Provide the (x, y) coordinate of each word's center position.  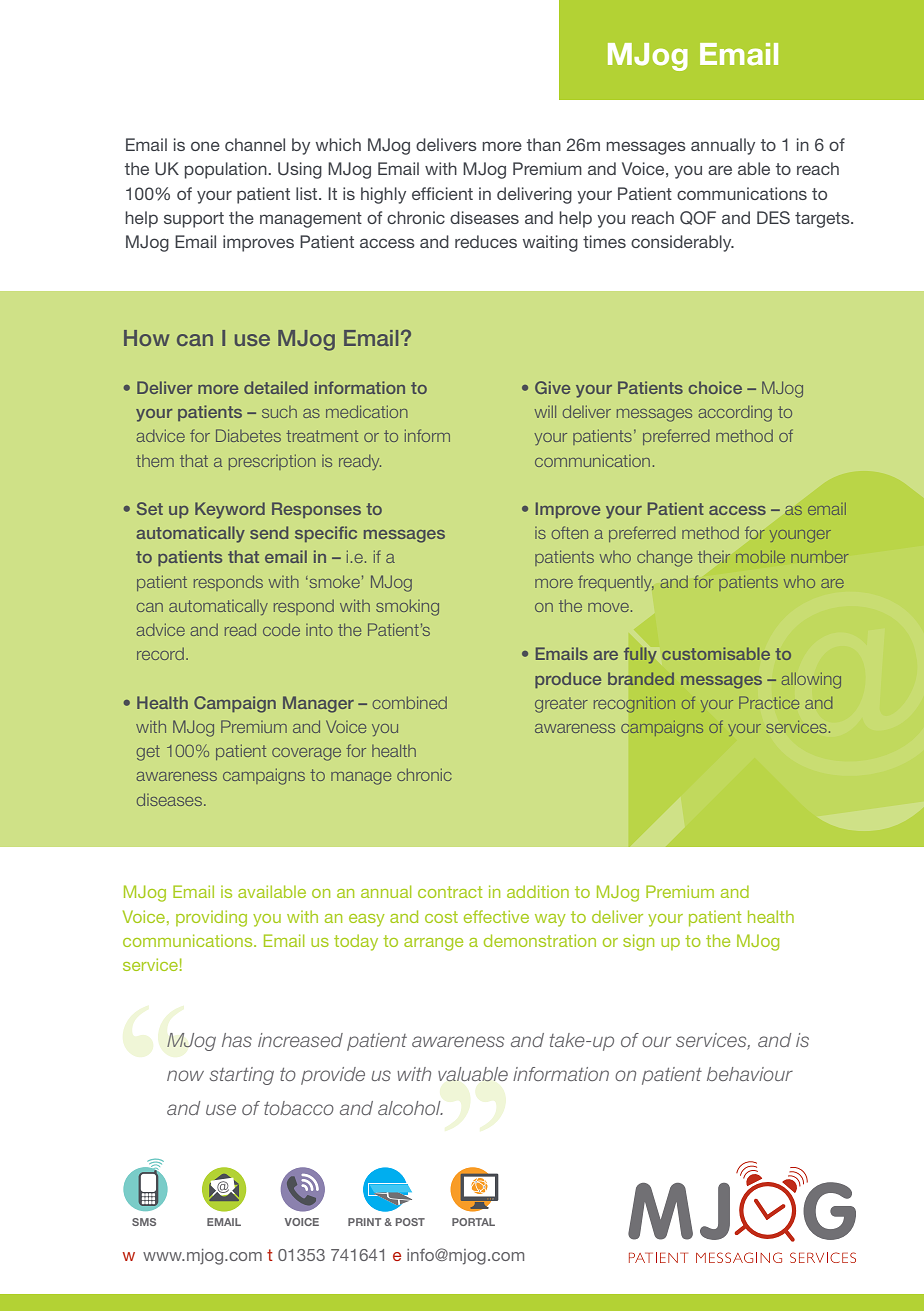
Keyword (230, 510)
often (570, 532)
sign (638, 942)
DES (773, 217)
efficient (442, 193)
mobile (760, 557)
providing (211, 918)
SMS (144, 1222)
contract (450, 892)
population (227, 170)
